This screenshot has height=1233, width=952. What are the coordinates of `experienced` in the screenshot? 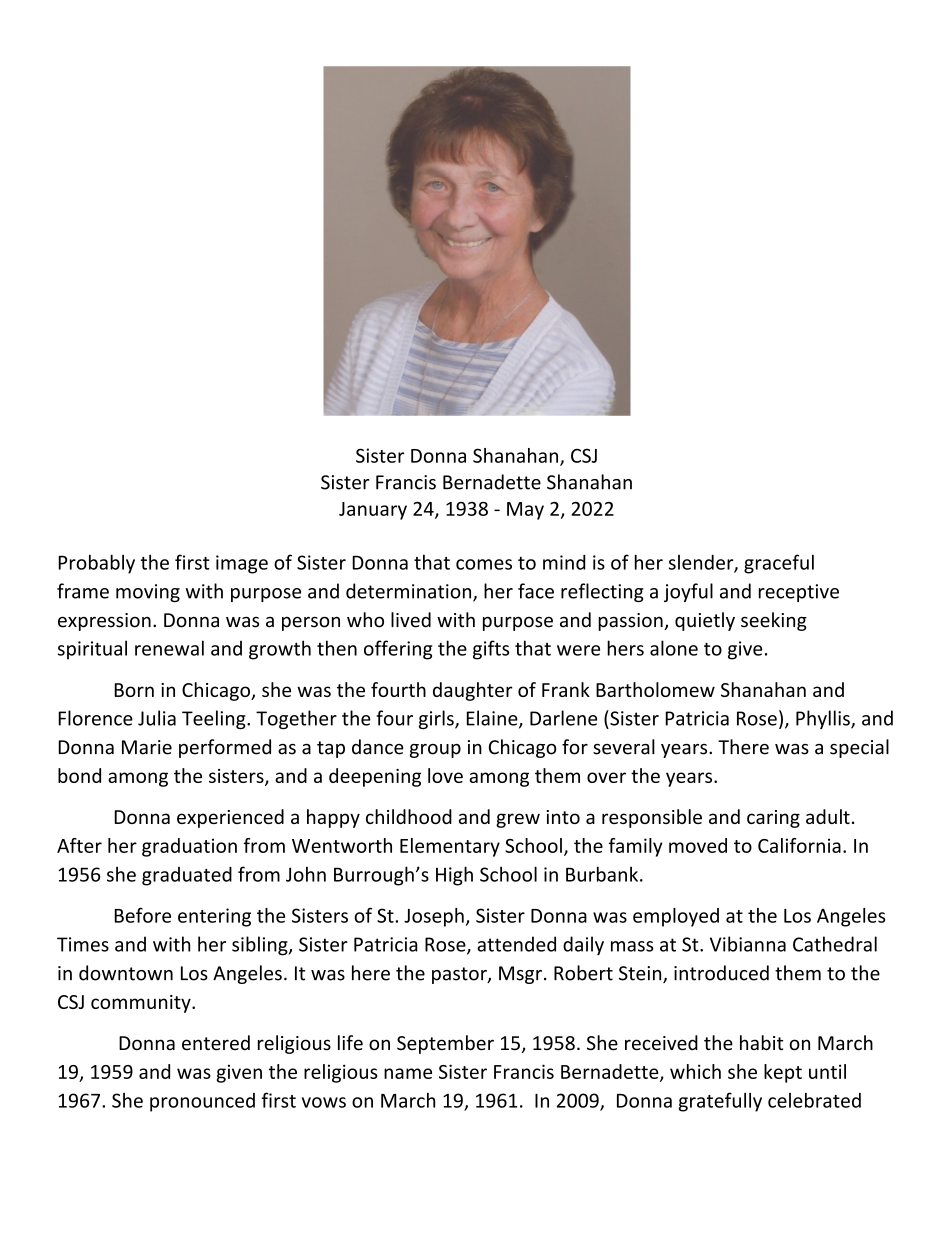 It's located at (230, 818).
